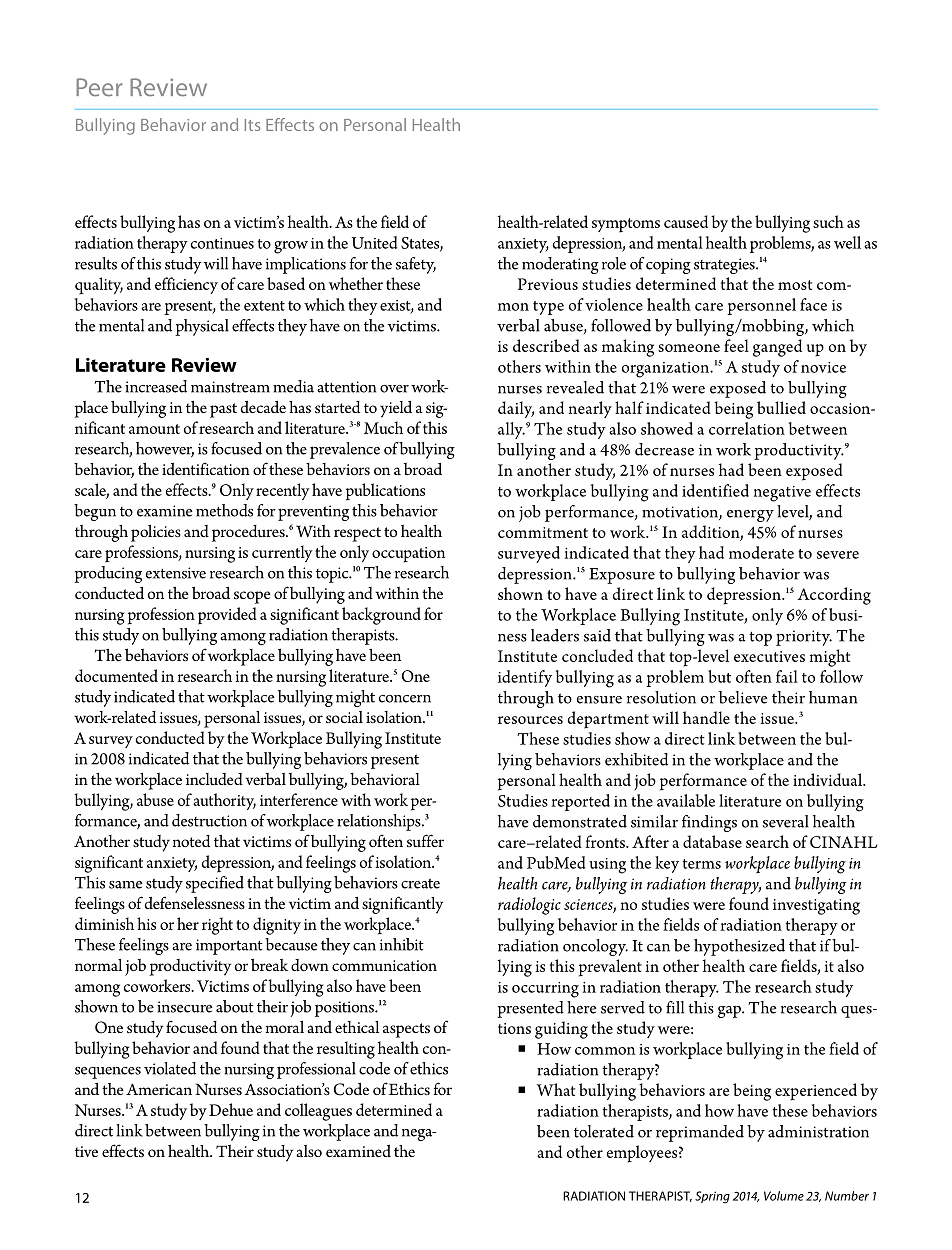 The height and width of the screenshot is (1250, 952). What do you see at coordinates (761, 306) in the screenshot?
I see `personnel` at bounding box center [761, 306].
